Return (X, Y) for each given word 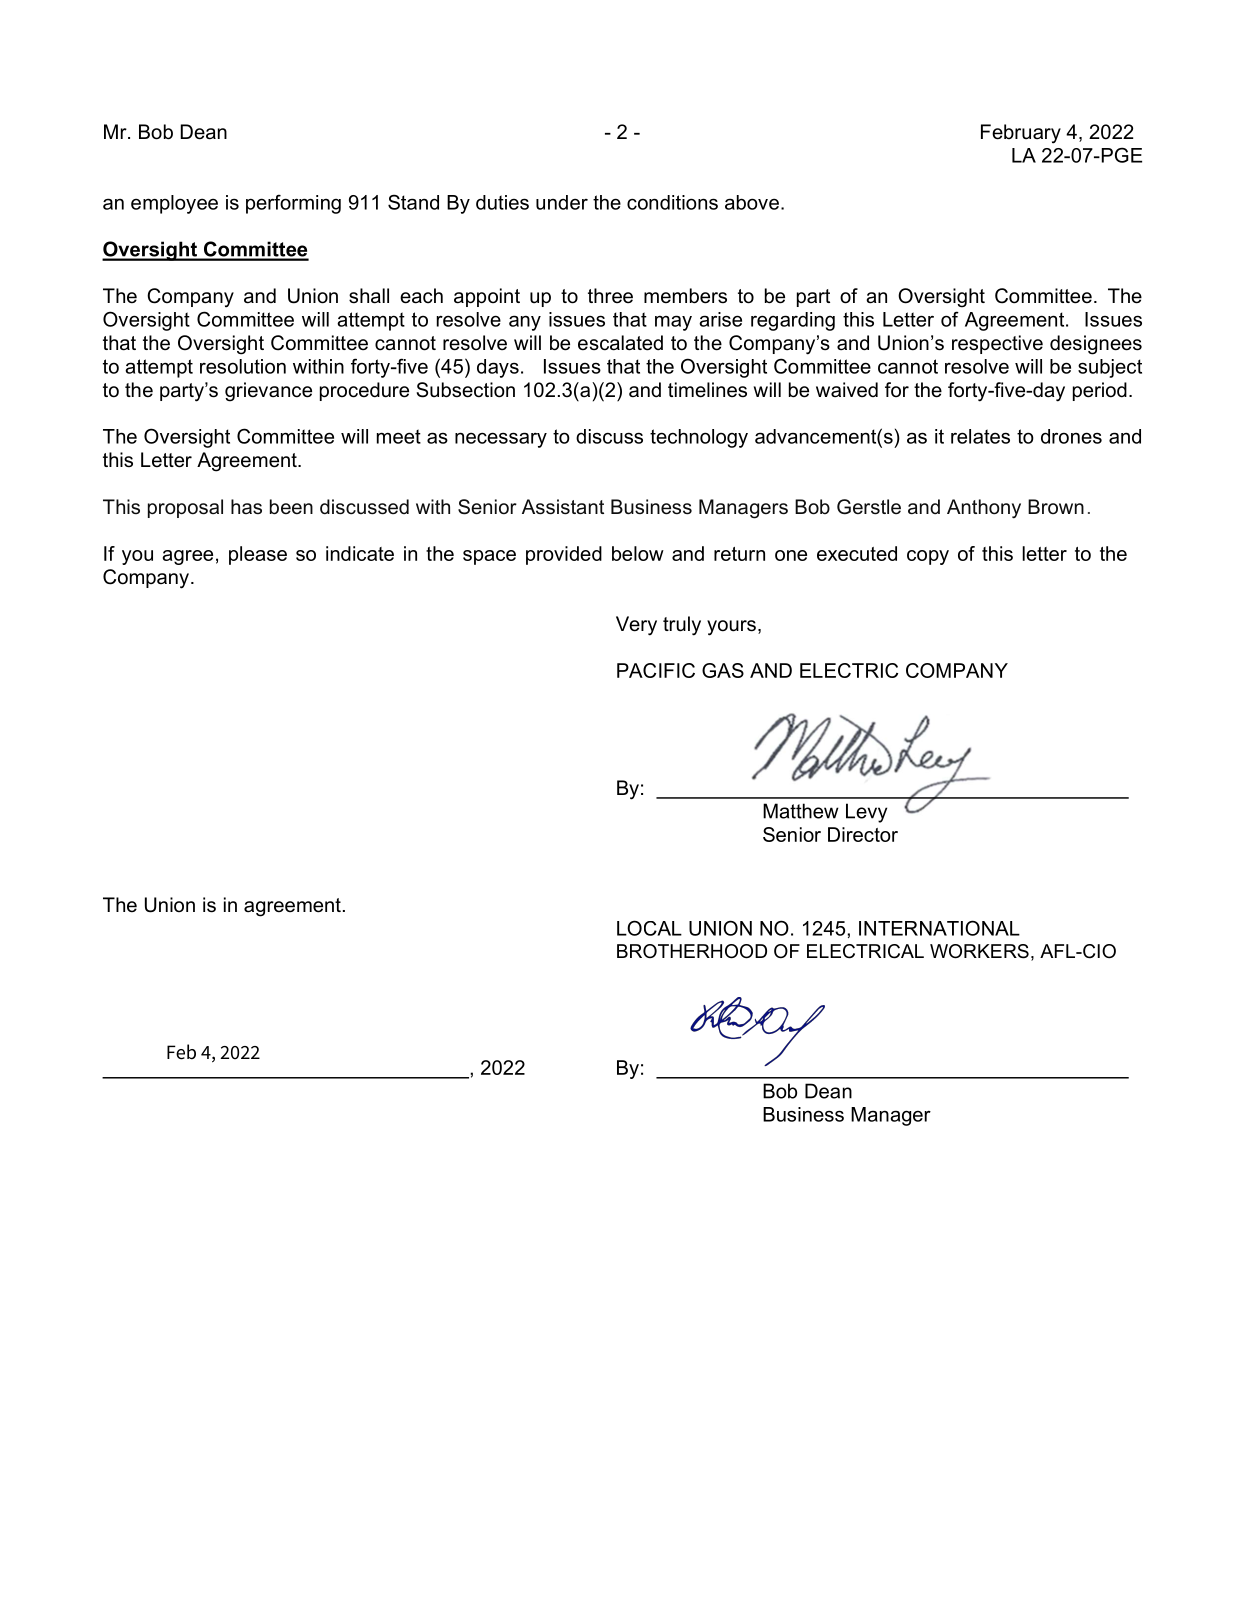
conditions (672, 202)
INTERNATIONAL (939, 928)
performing (293, 204)
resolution (243, 366)
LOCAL (649, 928)
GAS (723, 670)
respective (997, 344)
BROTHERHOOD (692, 951)
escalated (620, 343)
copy (928, 557)
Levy (866, 813)
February (1021, 134)
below (638, 553)
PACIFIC (656, 670)
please (258, 555)
